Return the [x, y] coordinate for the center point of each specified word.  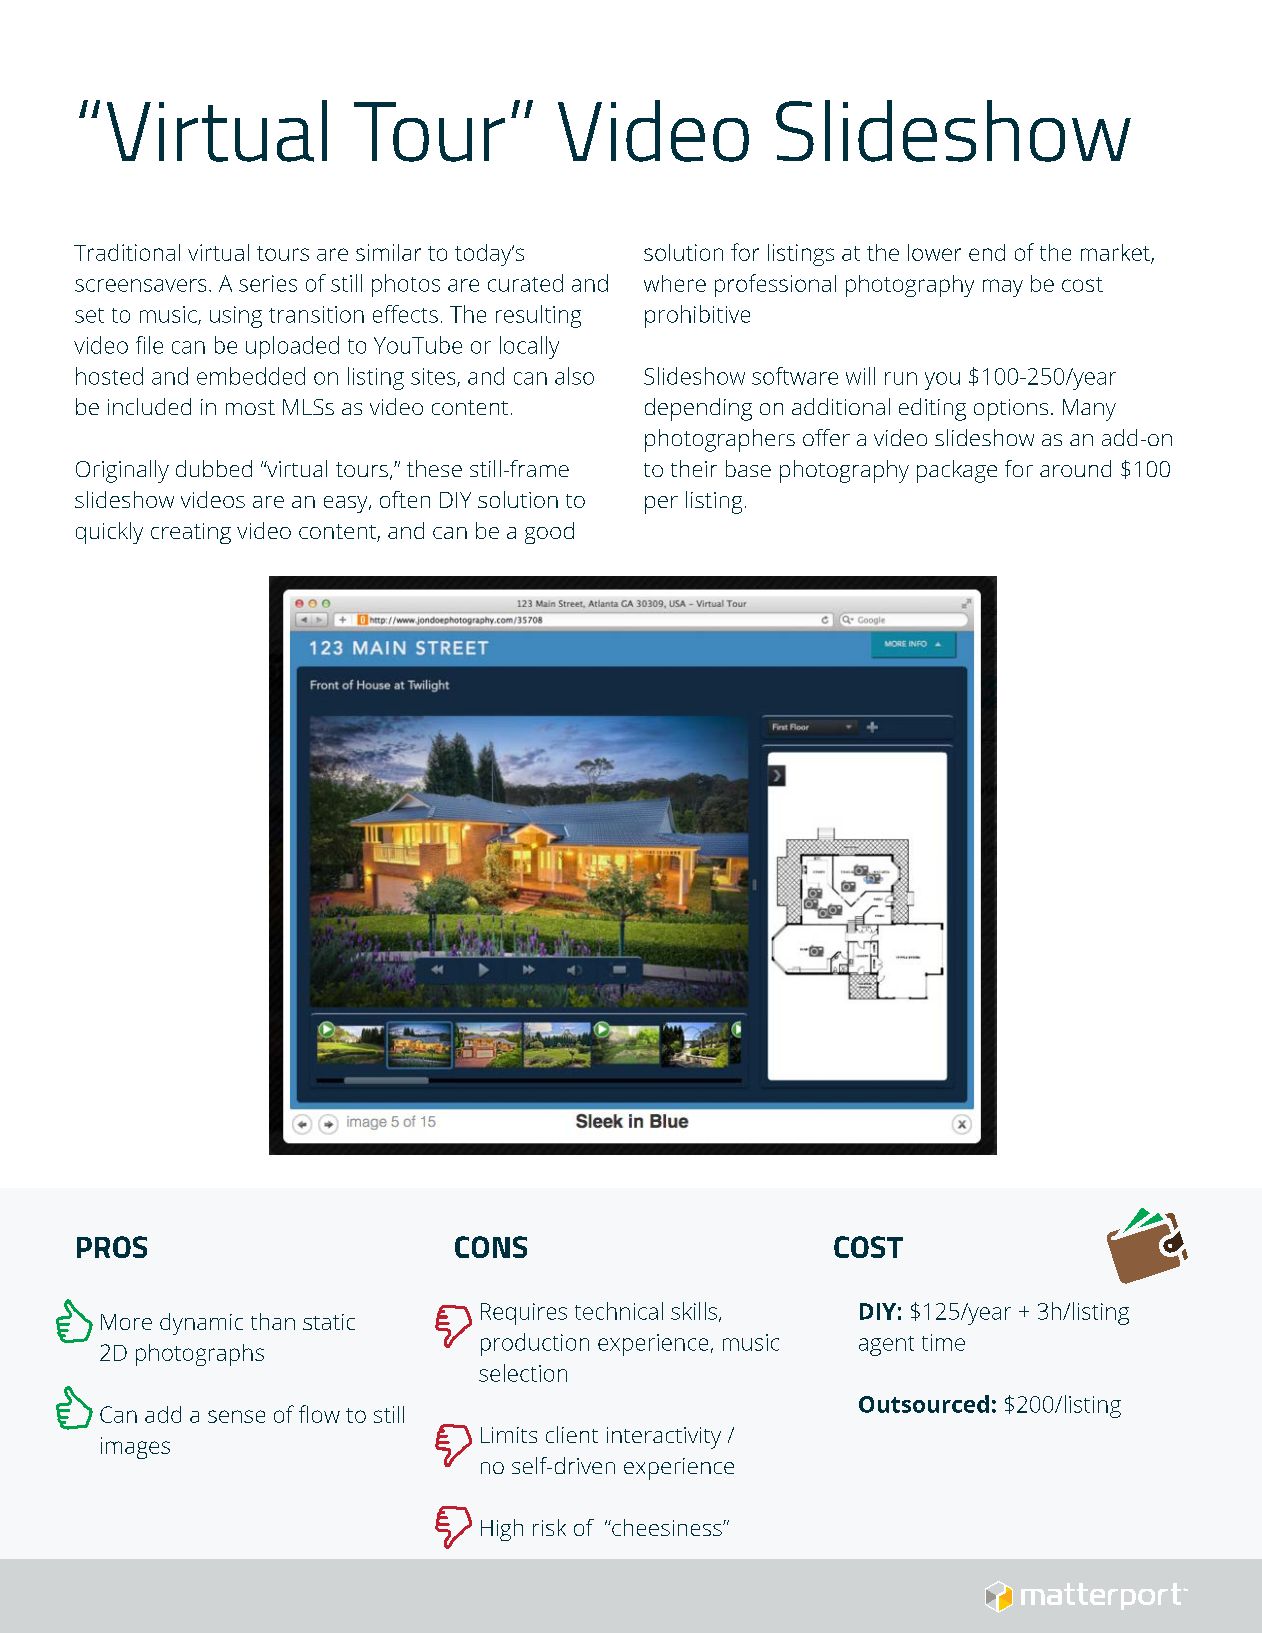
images [135, 1448]
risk [549, 1527]
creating [191, 533]
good [549, 533]
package [957, 471]
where [675, 283]
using [236, 317]
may [1003, 288]
